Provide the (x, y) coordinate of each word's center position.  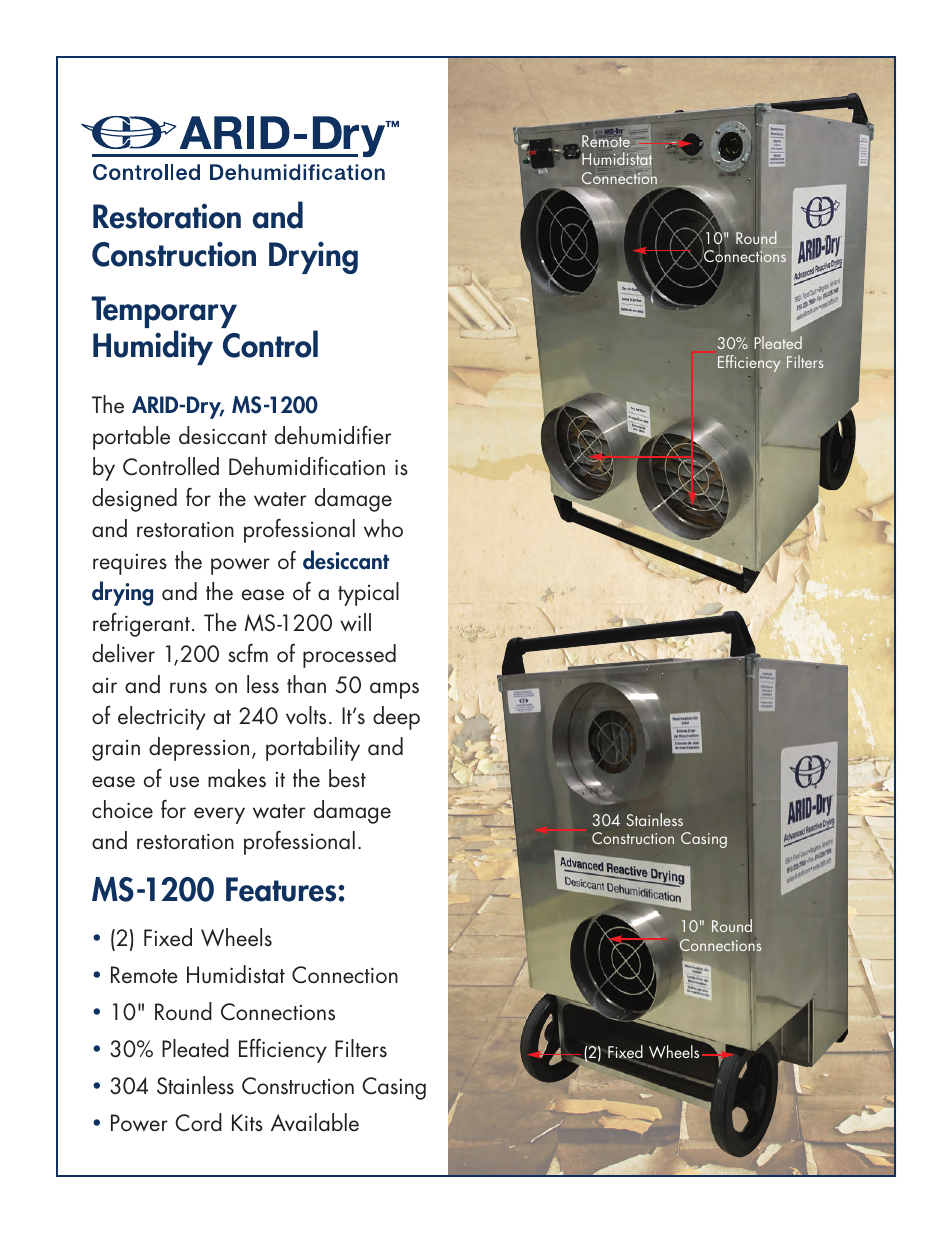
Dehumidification (307, 466)
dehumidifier (333, 435)
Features (281, 889)
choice (122, 809)
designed (134, 500)
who (383, 528)
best (347, 778)
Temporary (164, 313)
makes (237, 778)
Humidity (153, 347)
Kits (247, 1123)
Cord (198, 1122)
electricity (162, 718)
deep (396, 718)
